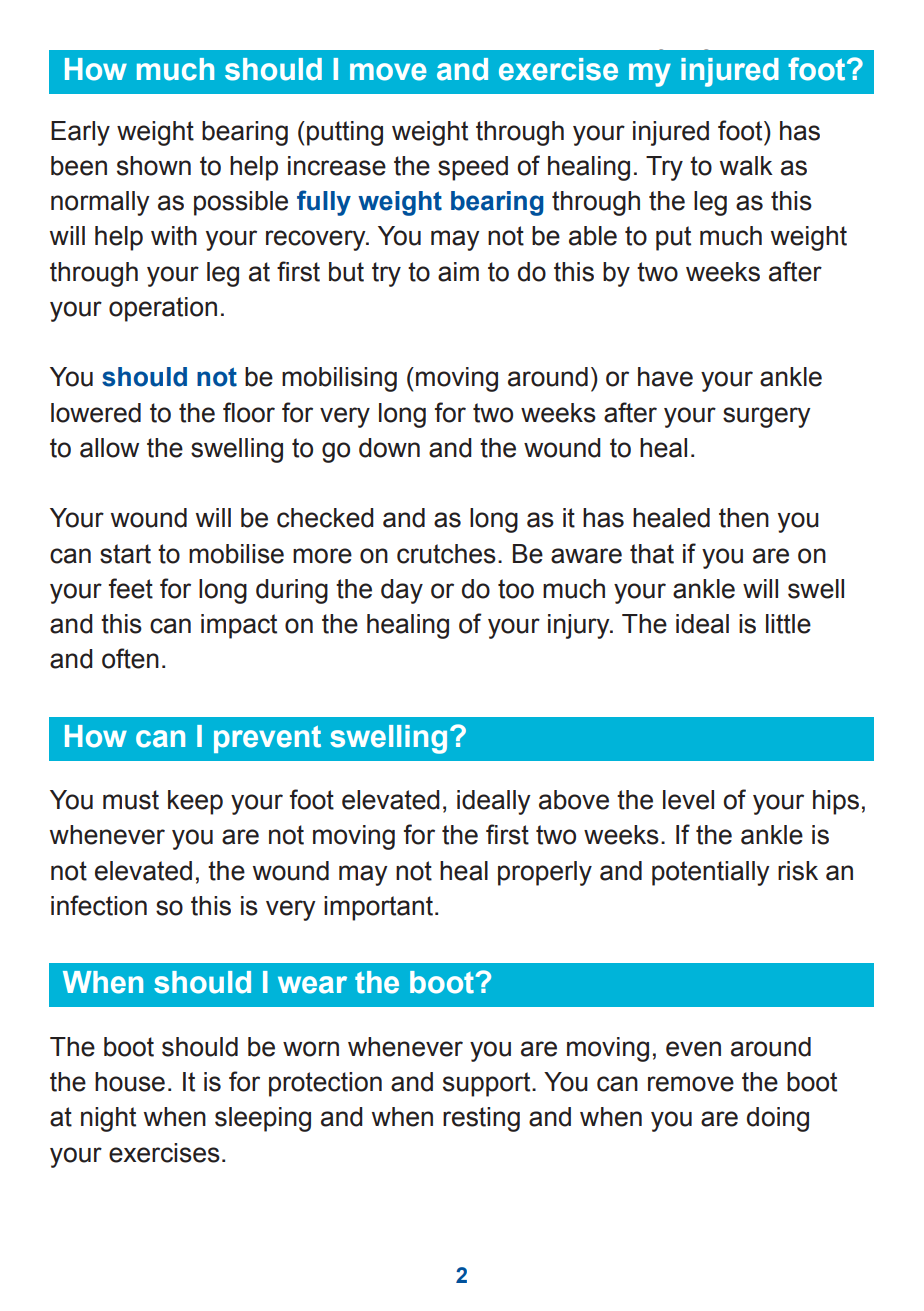 The image size is (924, 1311). Describe the element at coordinates (746, 166) in the screenshot. I see `walk` at that location.
